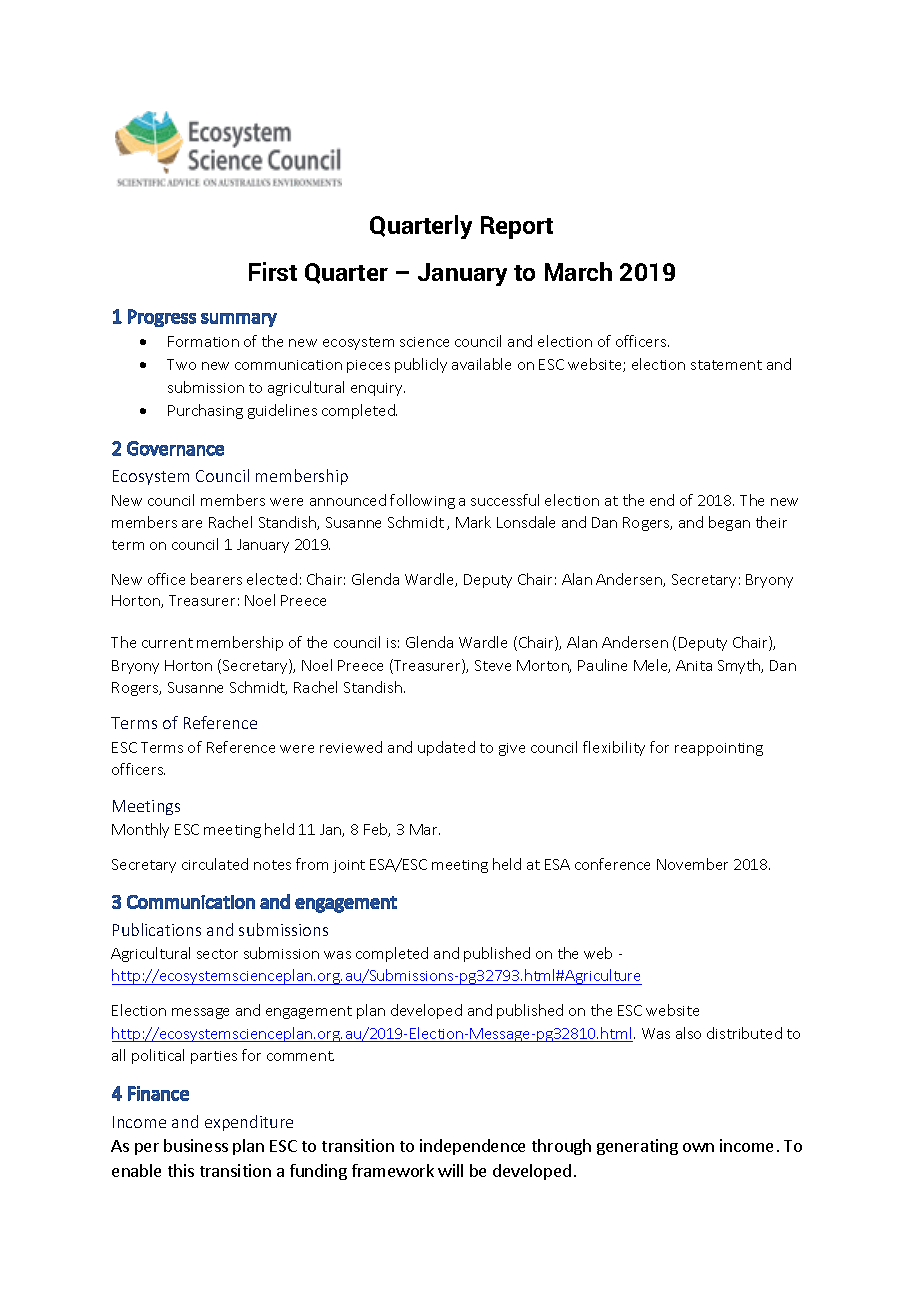  Describe the element at coordinates (578, 271) in the screenshot. I see `March` at that location.
